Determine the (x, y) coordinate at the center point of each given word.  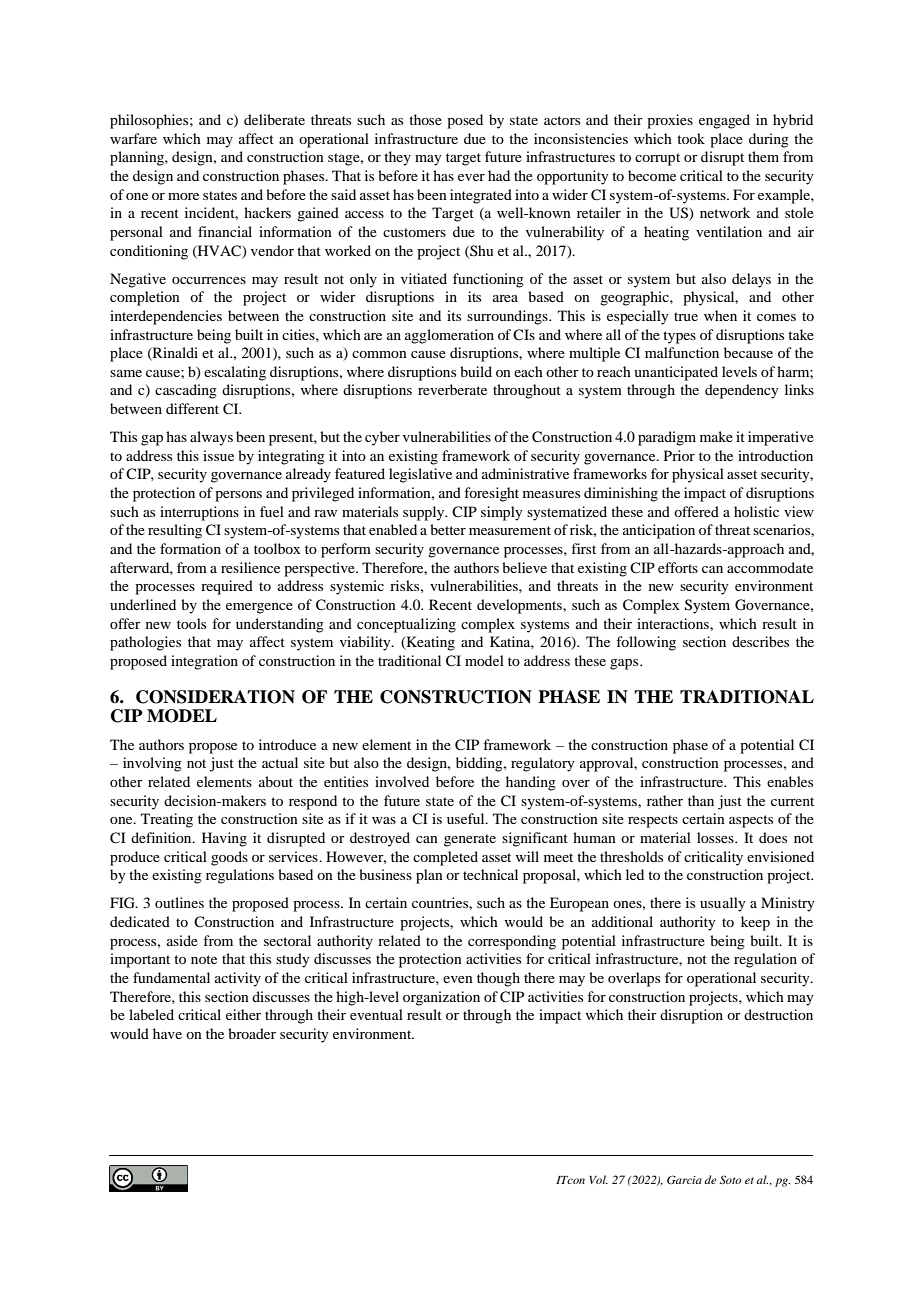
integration (204, 662)
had (499, 175)
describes (760, 641)
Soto (731, 1179)
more (183, 196)
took (691, 138)
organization (441, 998)
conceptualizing (406, 625)
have (167, 1033)
